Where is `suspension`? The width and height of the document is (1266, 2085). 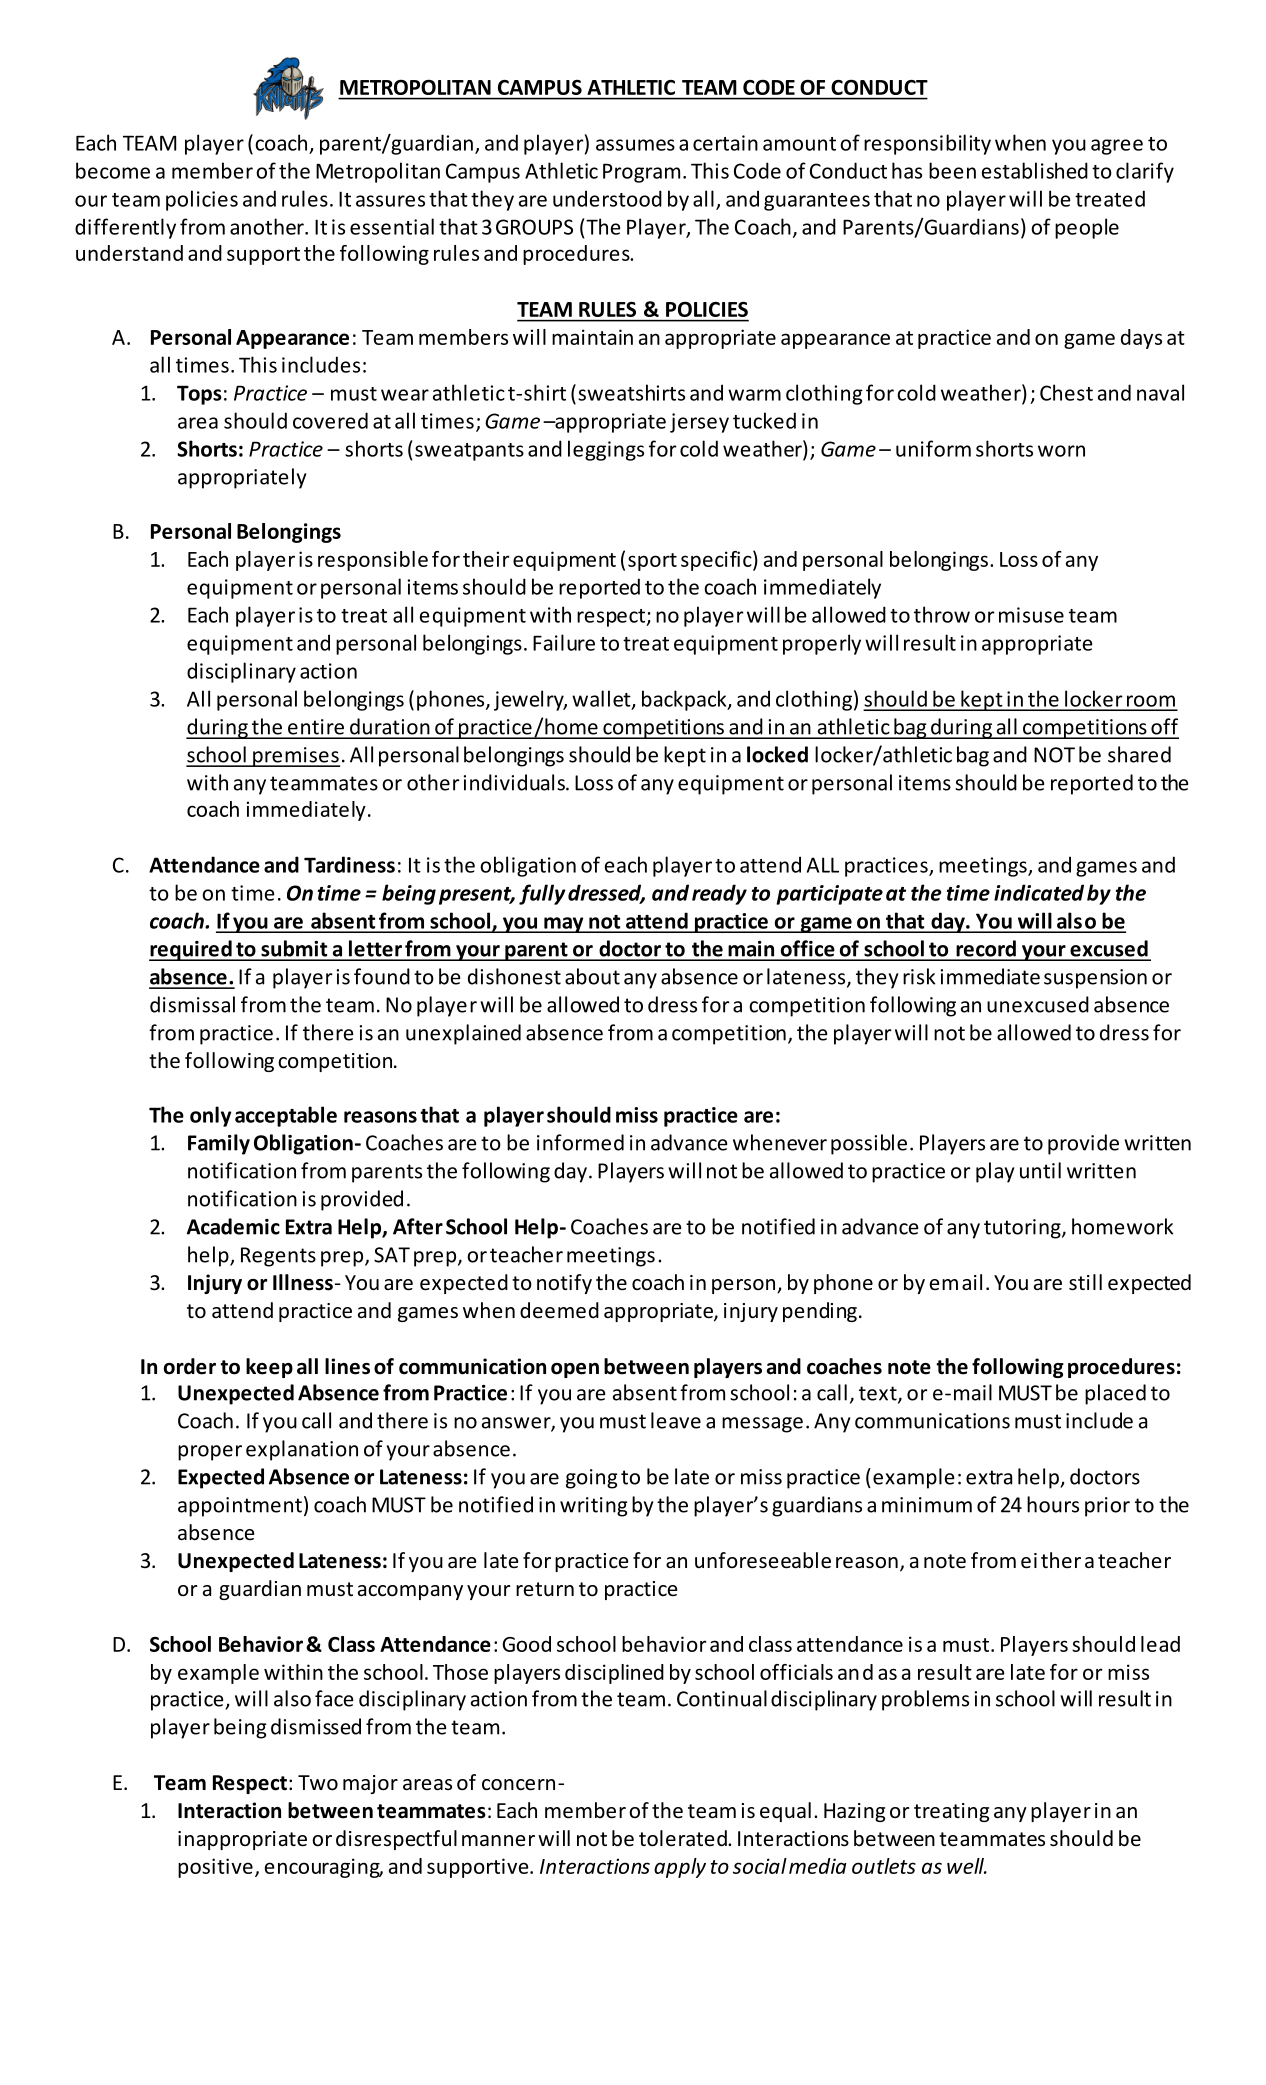 suspension is located at coordinates (1095, 979).
